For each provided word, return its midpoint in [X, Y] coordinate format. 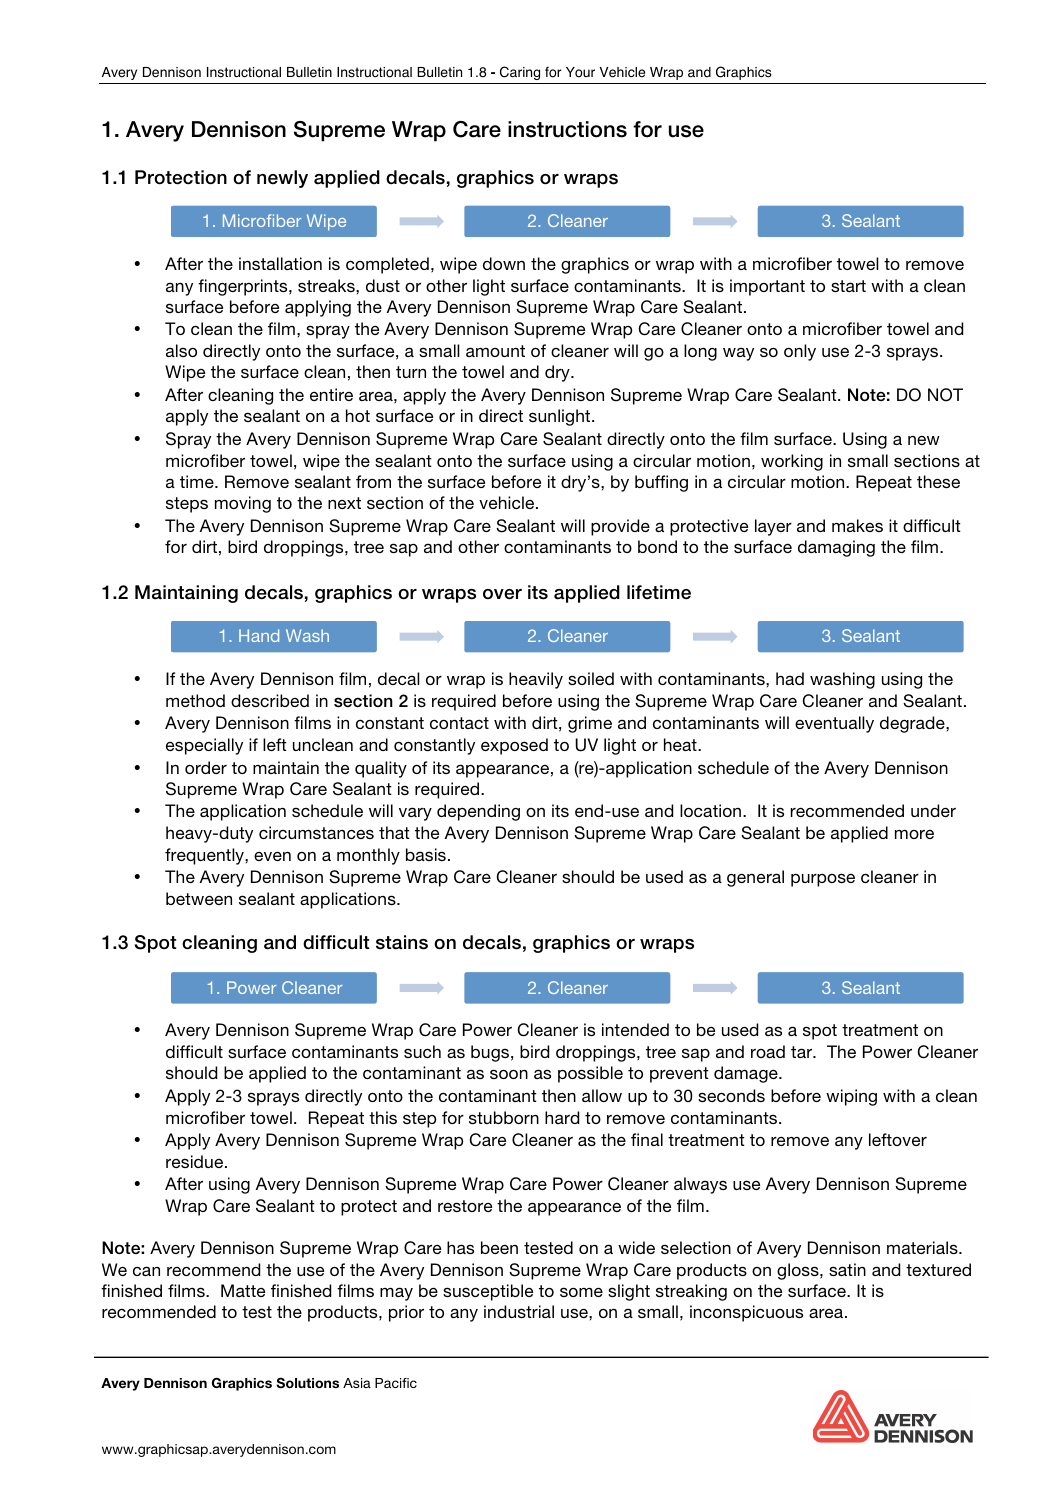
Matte [243, 1290]
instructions [567, 129]
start [848, 286]
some [581, 1292]
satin [847, 1269]
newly [282, 179]
